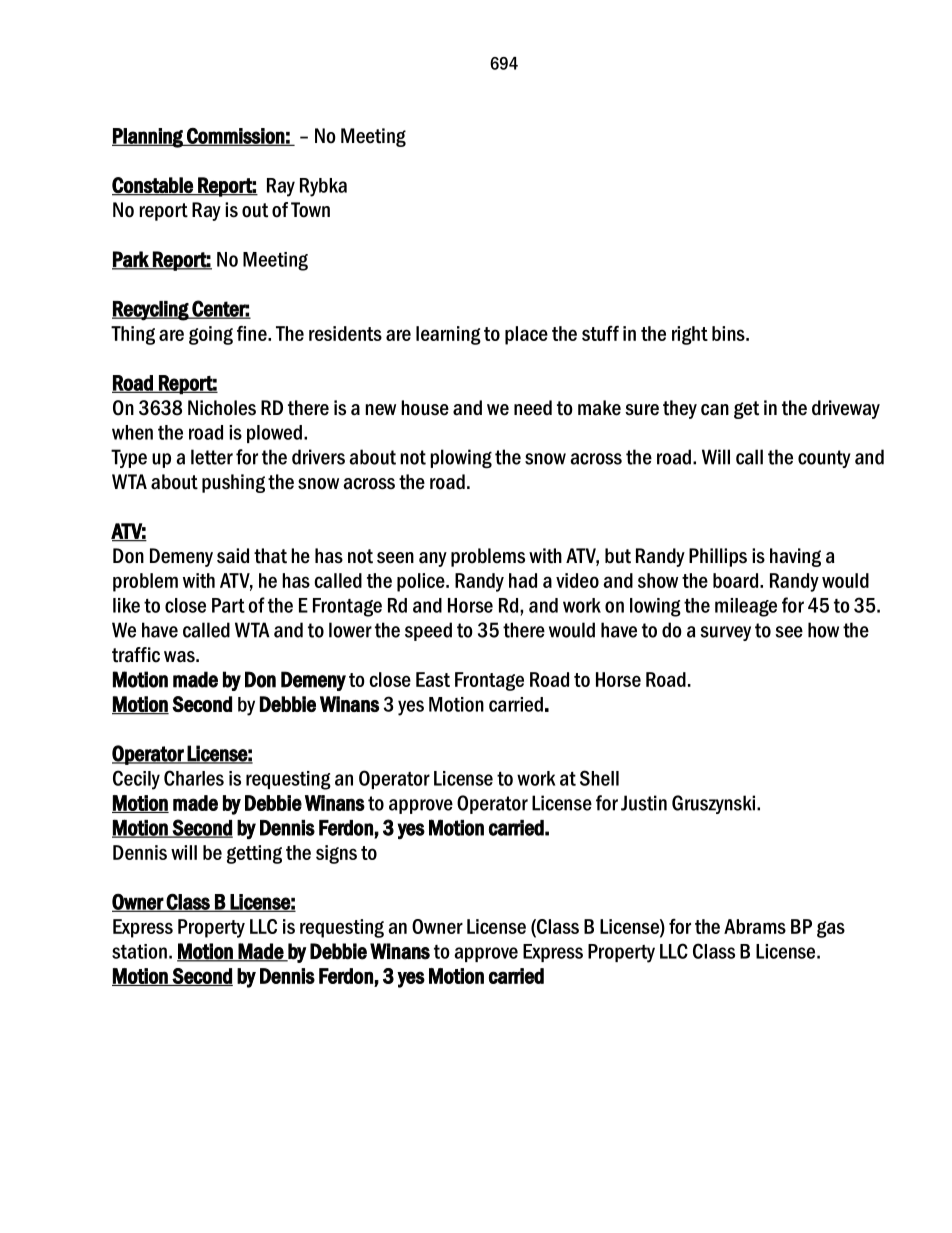  I want to click on signs, so click(336, 854).
